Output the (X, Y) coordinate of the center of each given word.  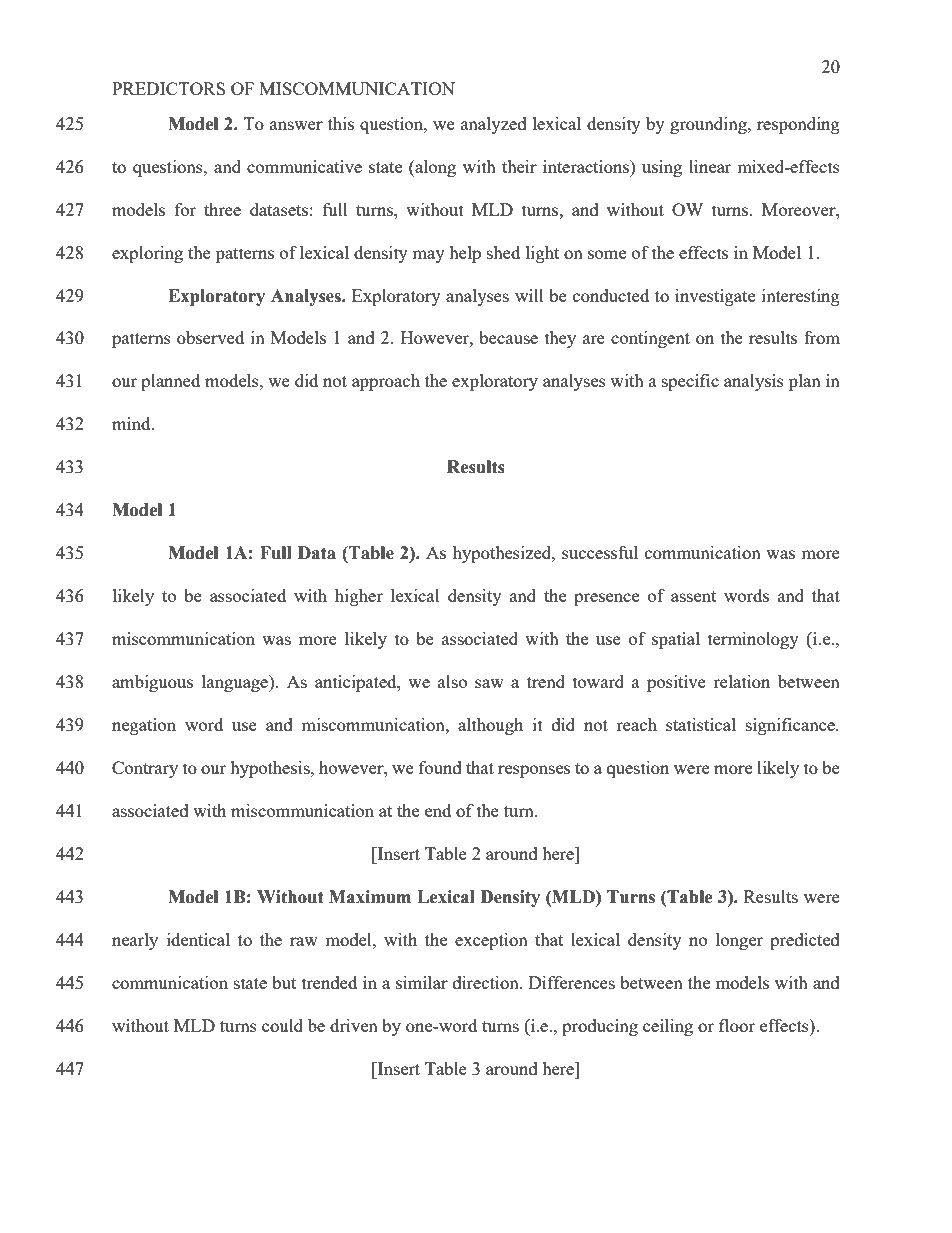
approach (386, 382)
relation (741, 681)
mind (132, 423)
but (284, 982)
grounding (709, 125)
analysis (754, 382)
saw (489, 683)
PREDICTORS (168, 88)
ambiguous (152, 683)
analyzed (494, 125)
